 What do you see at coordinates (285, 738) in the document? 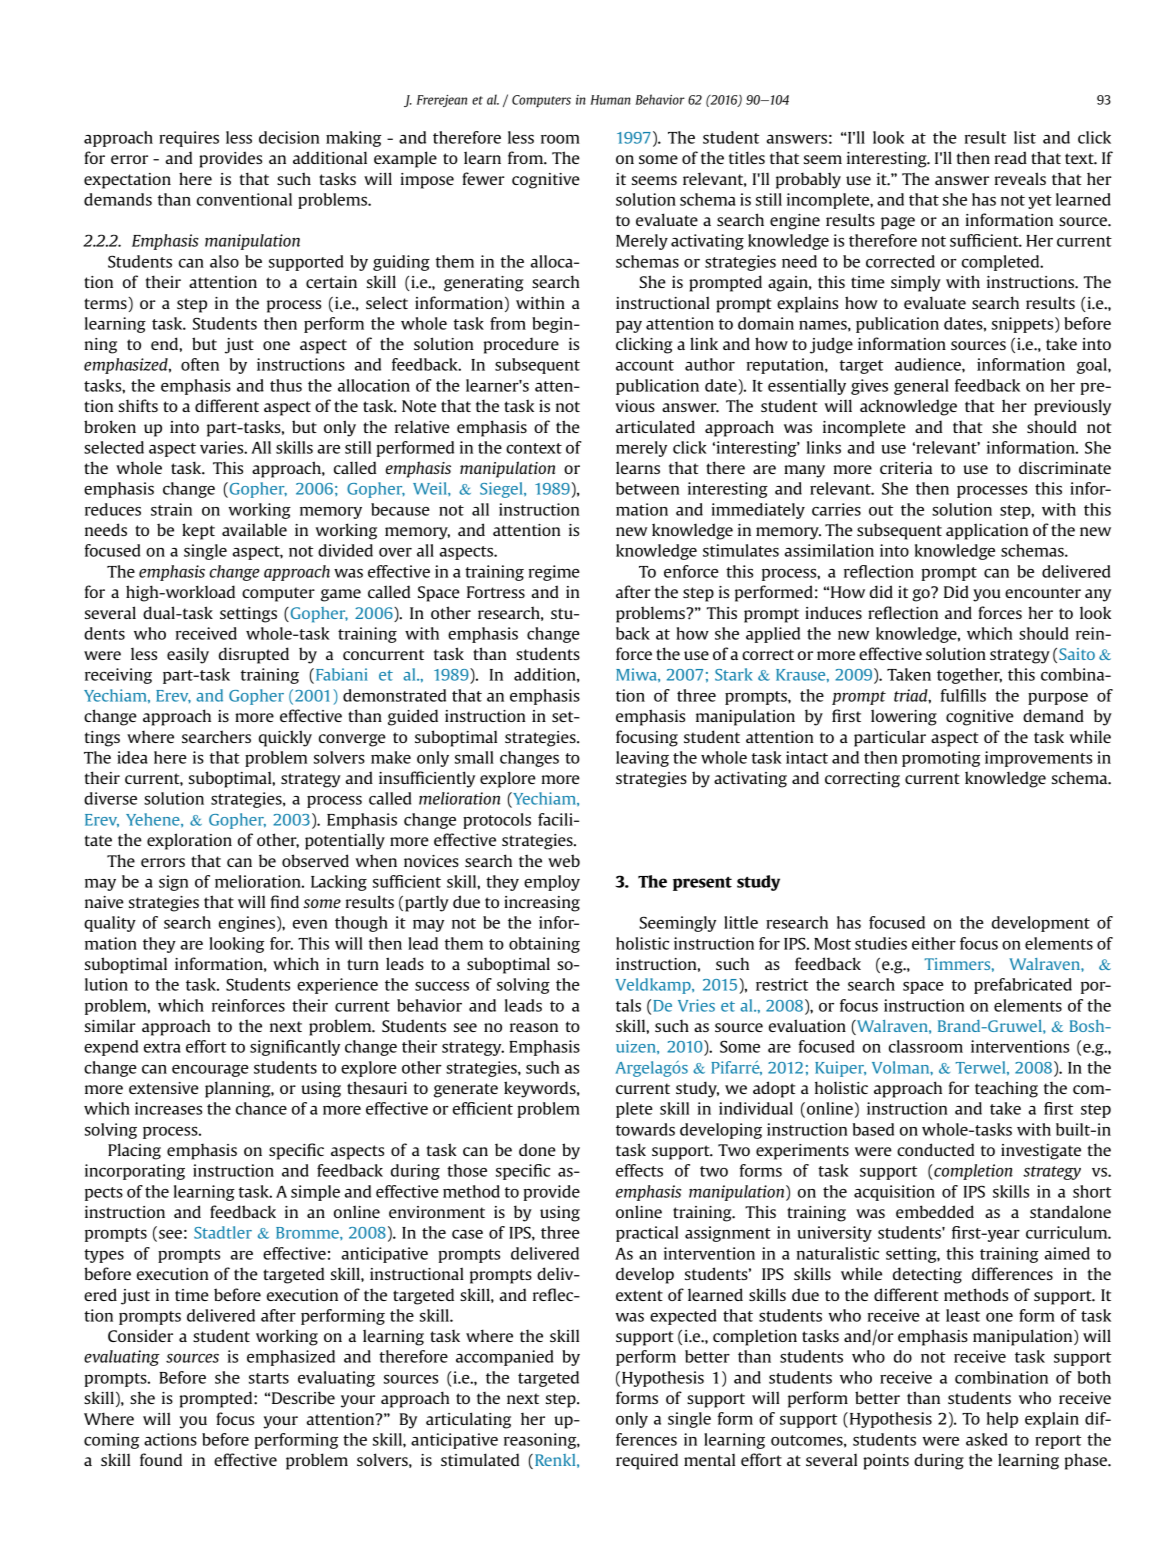
I see `quickly` at bounding box center [285, 738].
